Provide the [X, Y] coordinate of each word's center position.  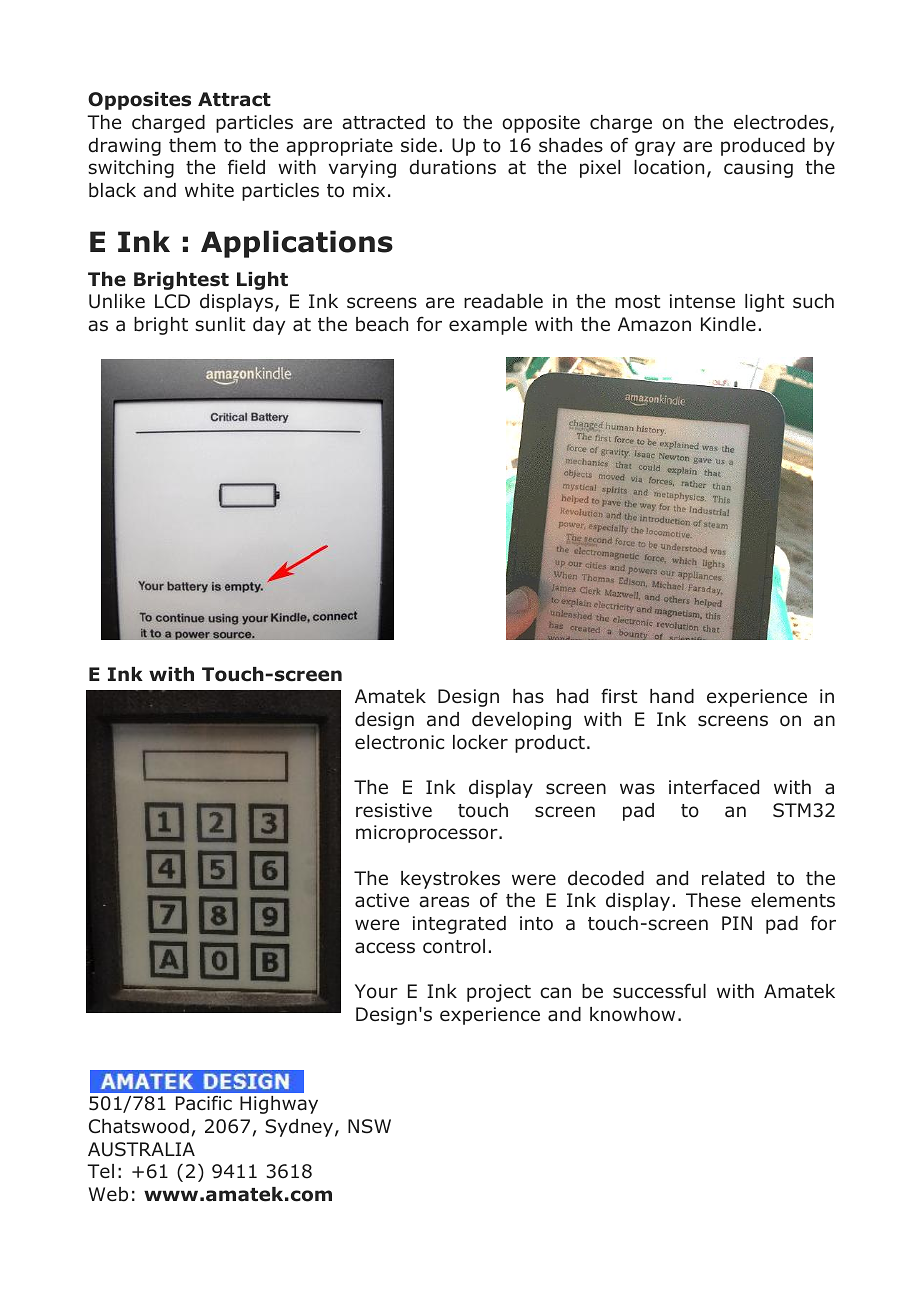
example [488, 326]
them [192, 145]
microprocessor [428, 834]
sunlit [220, 324]
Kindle [728, 324]
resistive [394, 810]
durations [452, 167]
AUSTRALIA [141, 1149]
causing [758, 169]
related [733, 878]
